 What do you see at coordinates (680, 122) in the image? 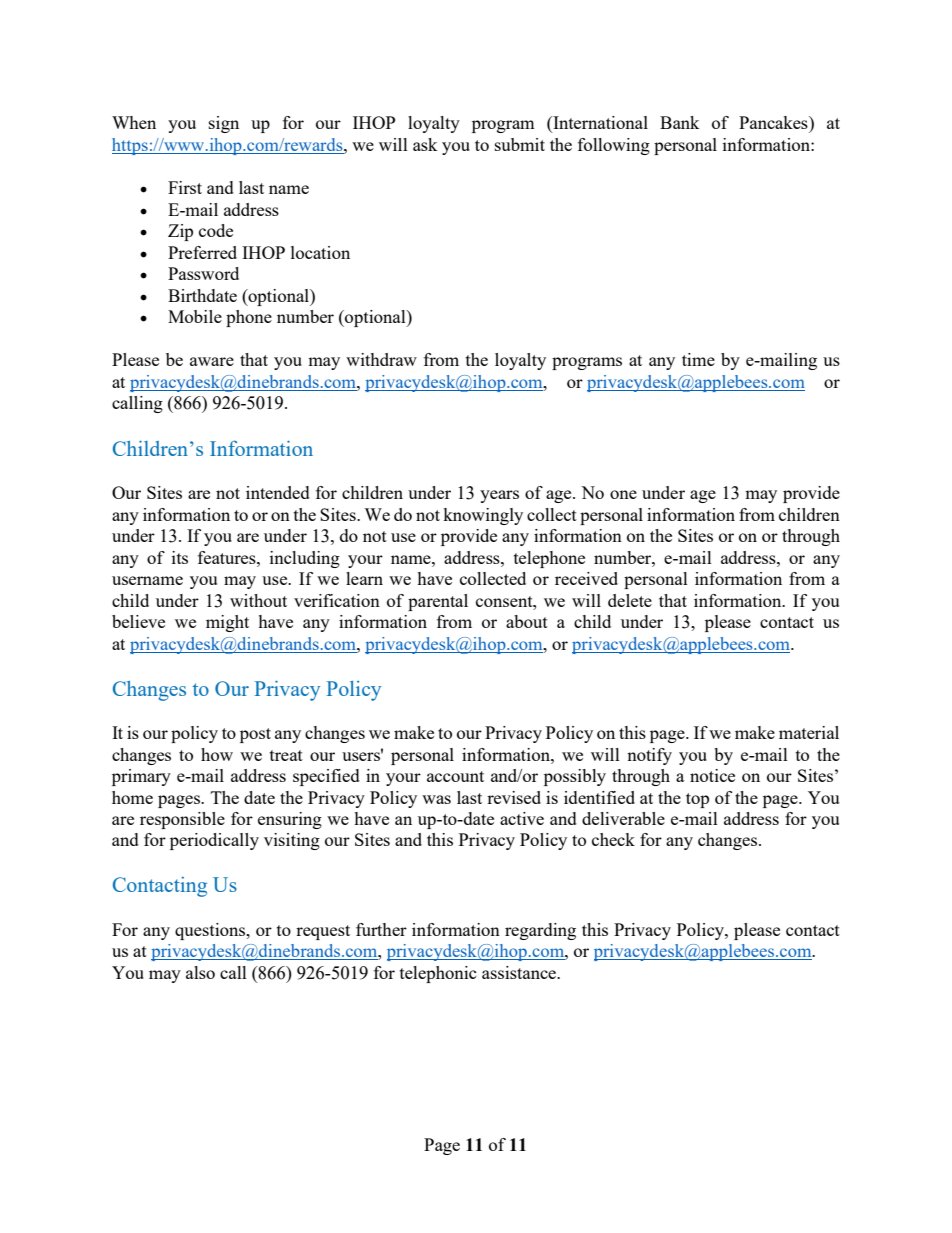
I see `Bank` at bounding box center [680, 122].
